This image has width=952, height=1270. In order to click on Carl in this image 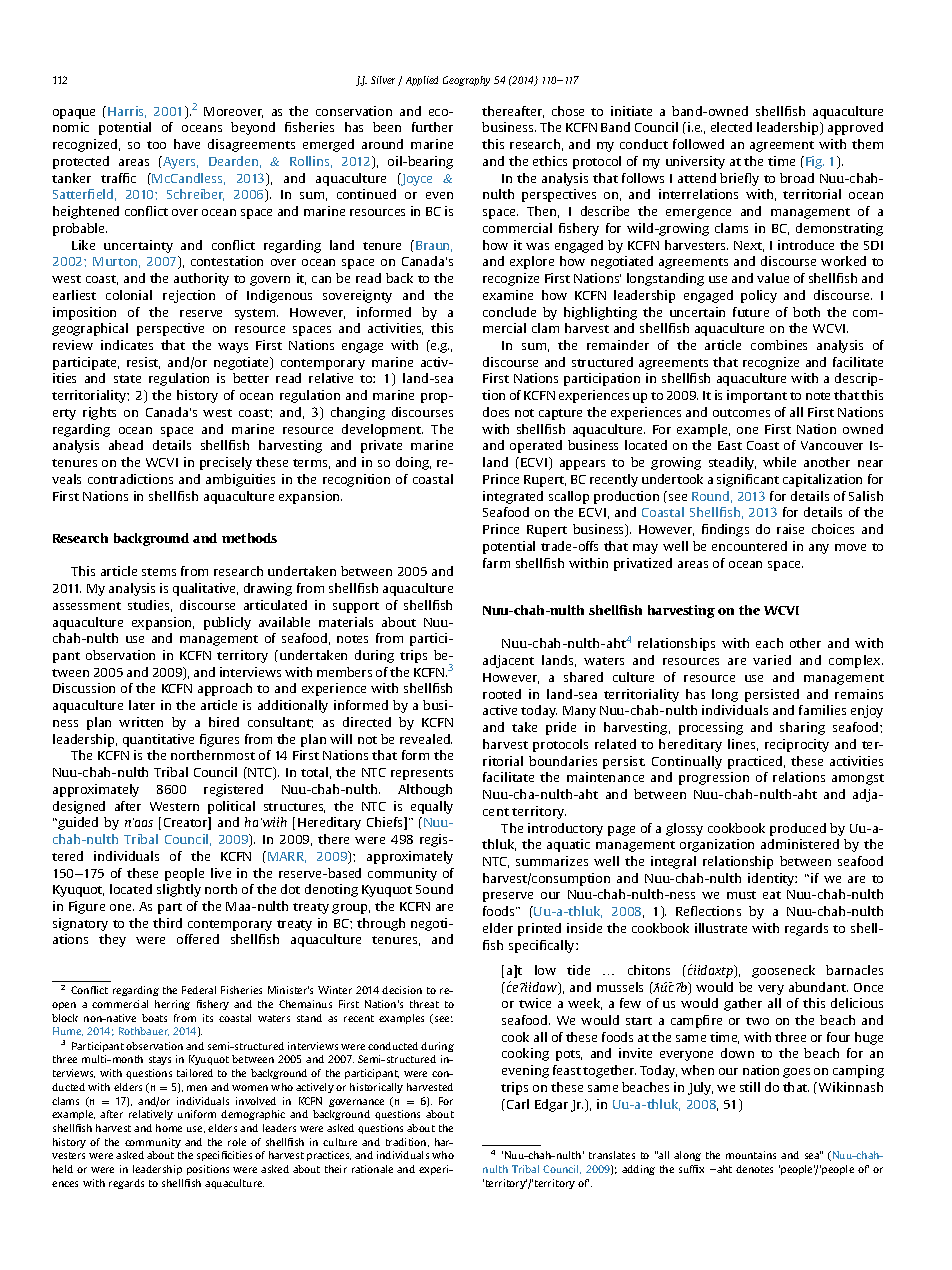, I will do `click(518, 1104)`.
